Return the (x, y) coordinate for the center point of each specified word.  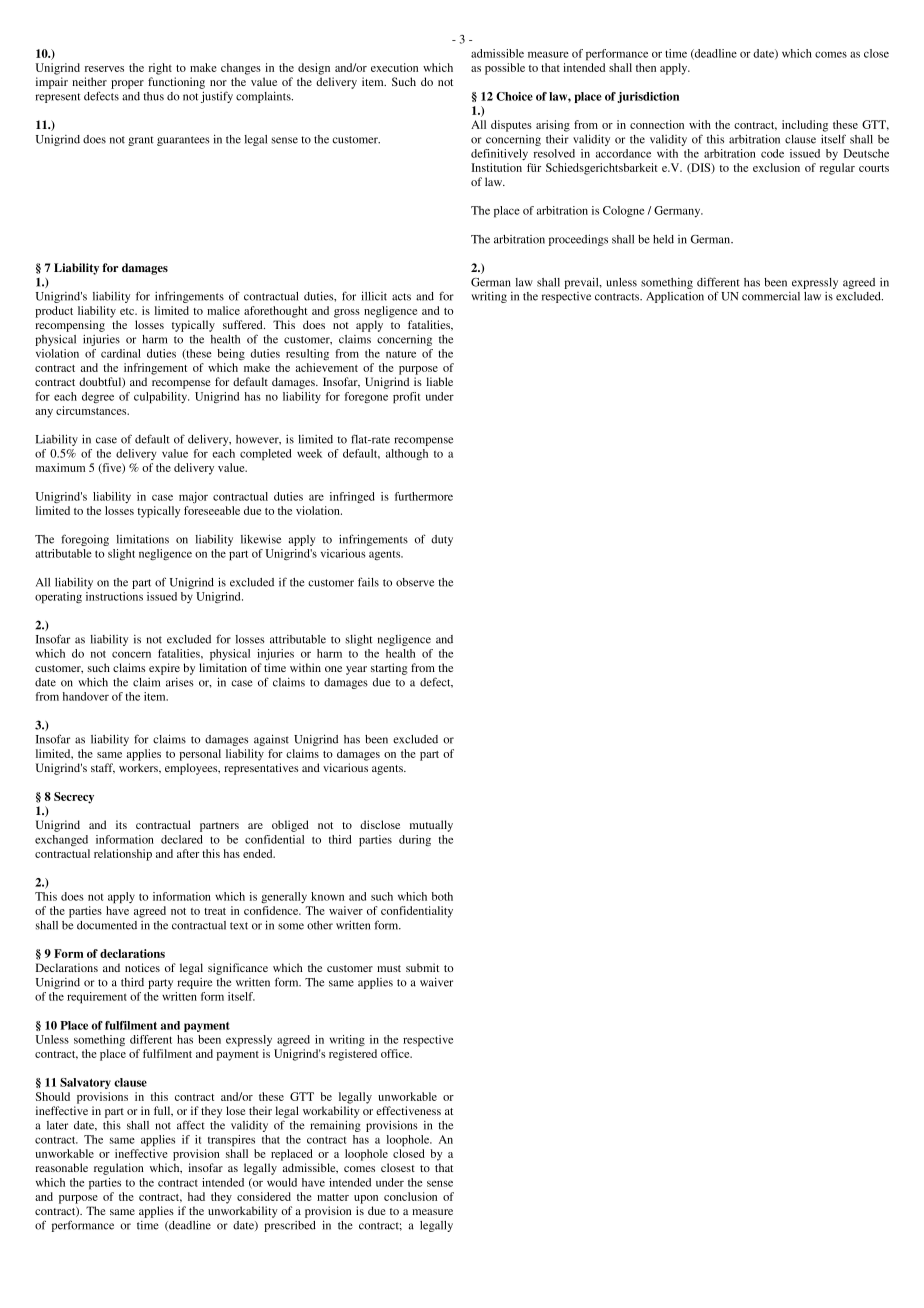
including (805, 126)
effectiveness (408, 1110)
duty (442, 540)
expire (164, 669)
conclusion (410, 1196)
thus (153, 96)
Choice (514, 96)
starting (389, 669)
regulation (119, 1169)
